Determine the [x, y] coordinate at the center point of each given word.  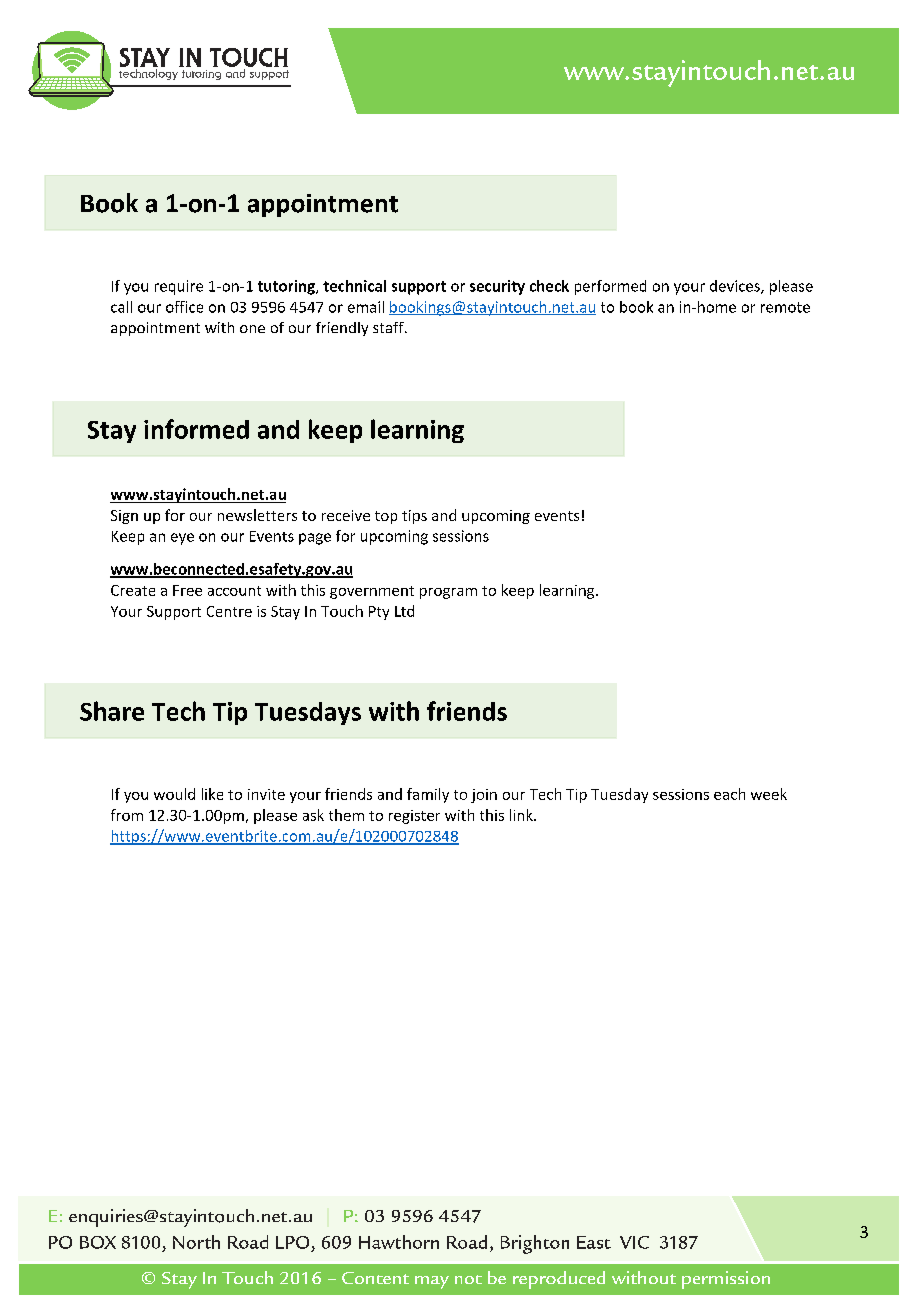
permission [726, 1280]
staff [389, 327]
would [174, 794]
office [184, 307]
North [196, 1242]
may [432, 1282]
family [428, 795]
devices [736, 287]
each [729, 794]
